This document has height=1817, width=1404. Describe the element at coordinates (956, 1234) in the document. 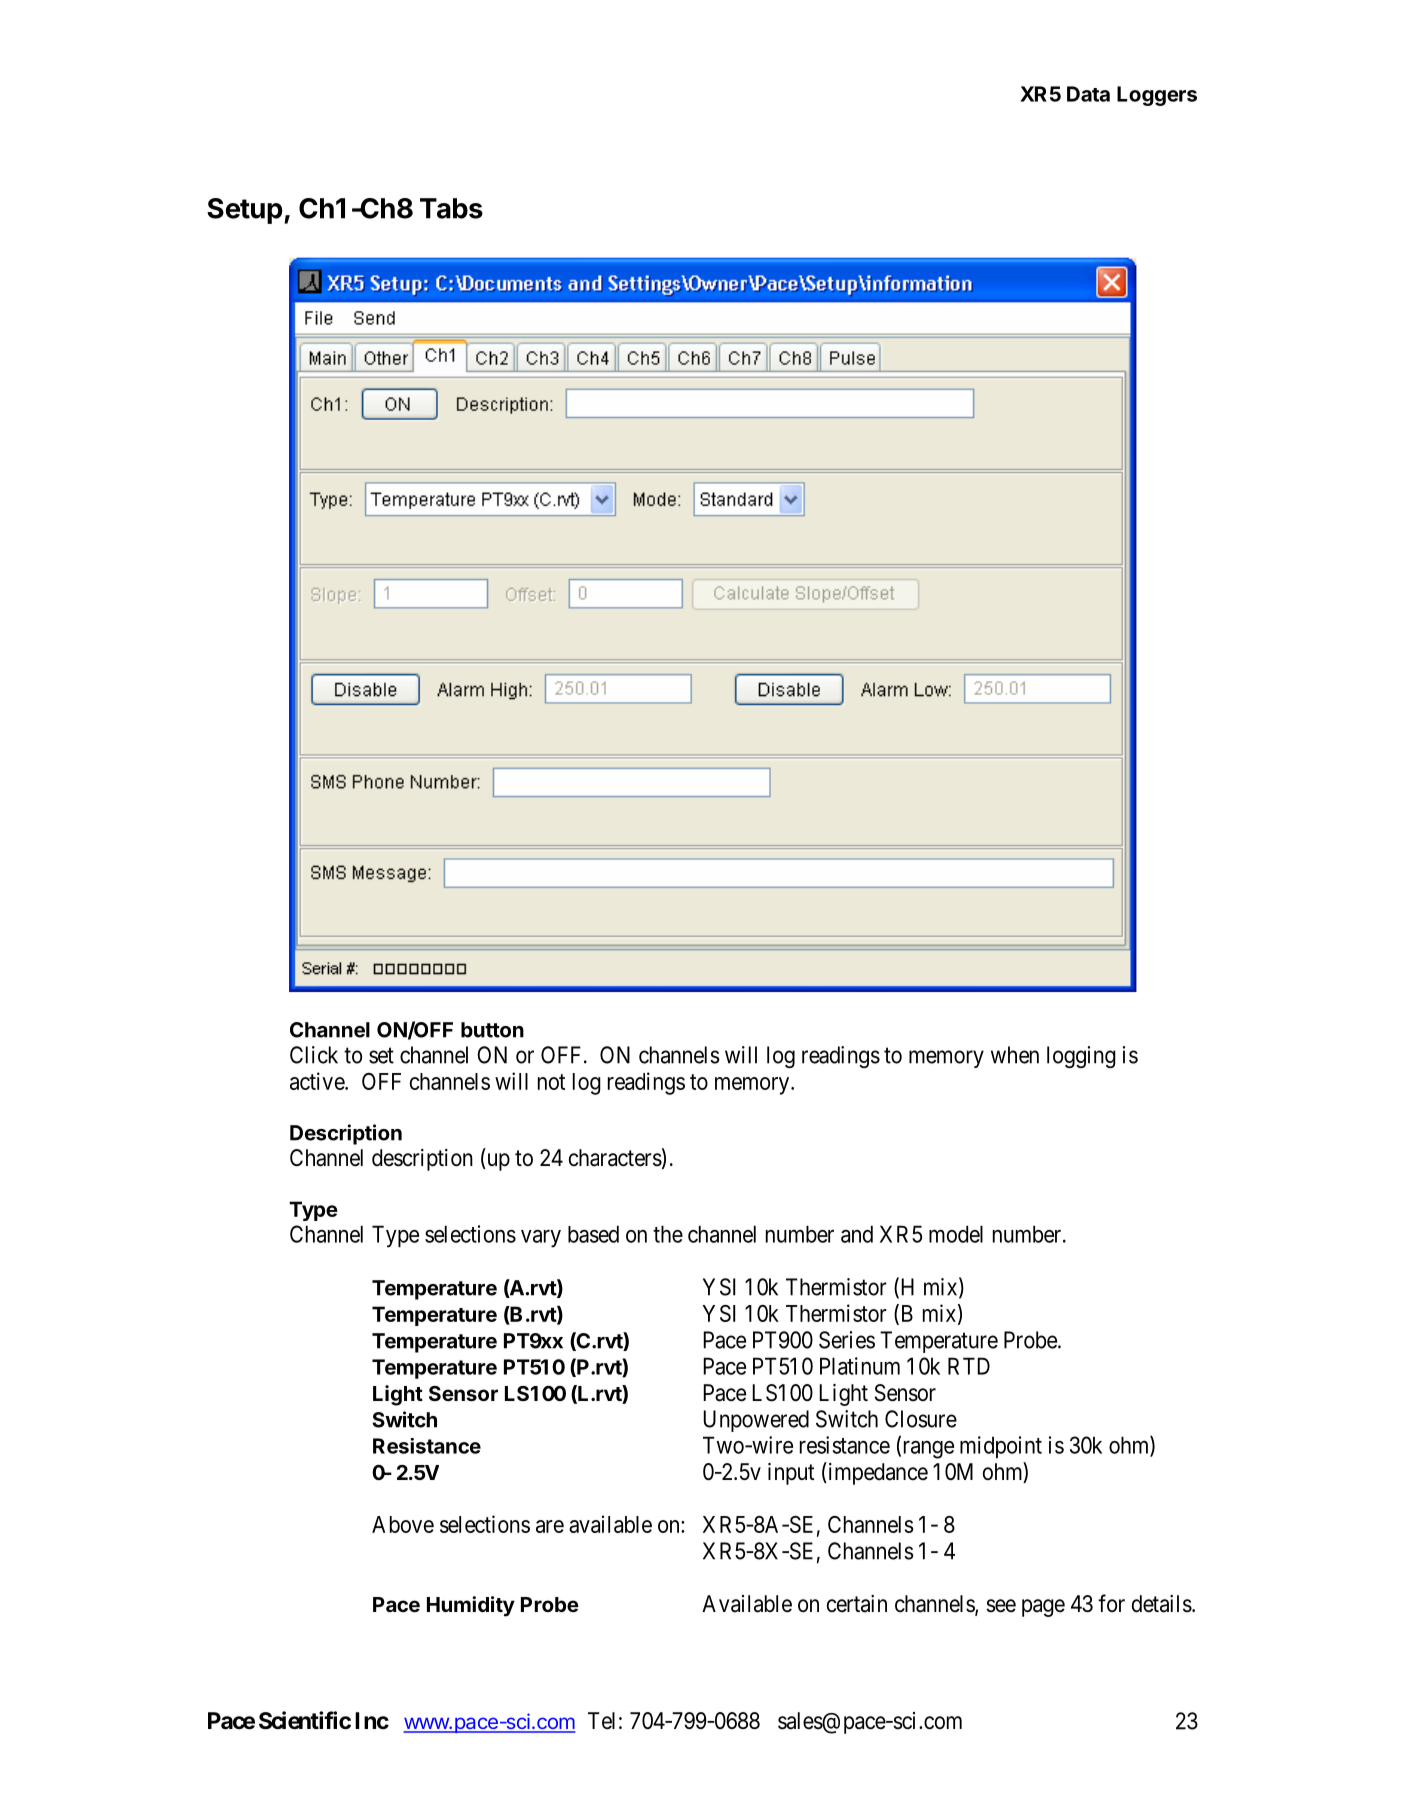

I see `model` at that location.
